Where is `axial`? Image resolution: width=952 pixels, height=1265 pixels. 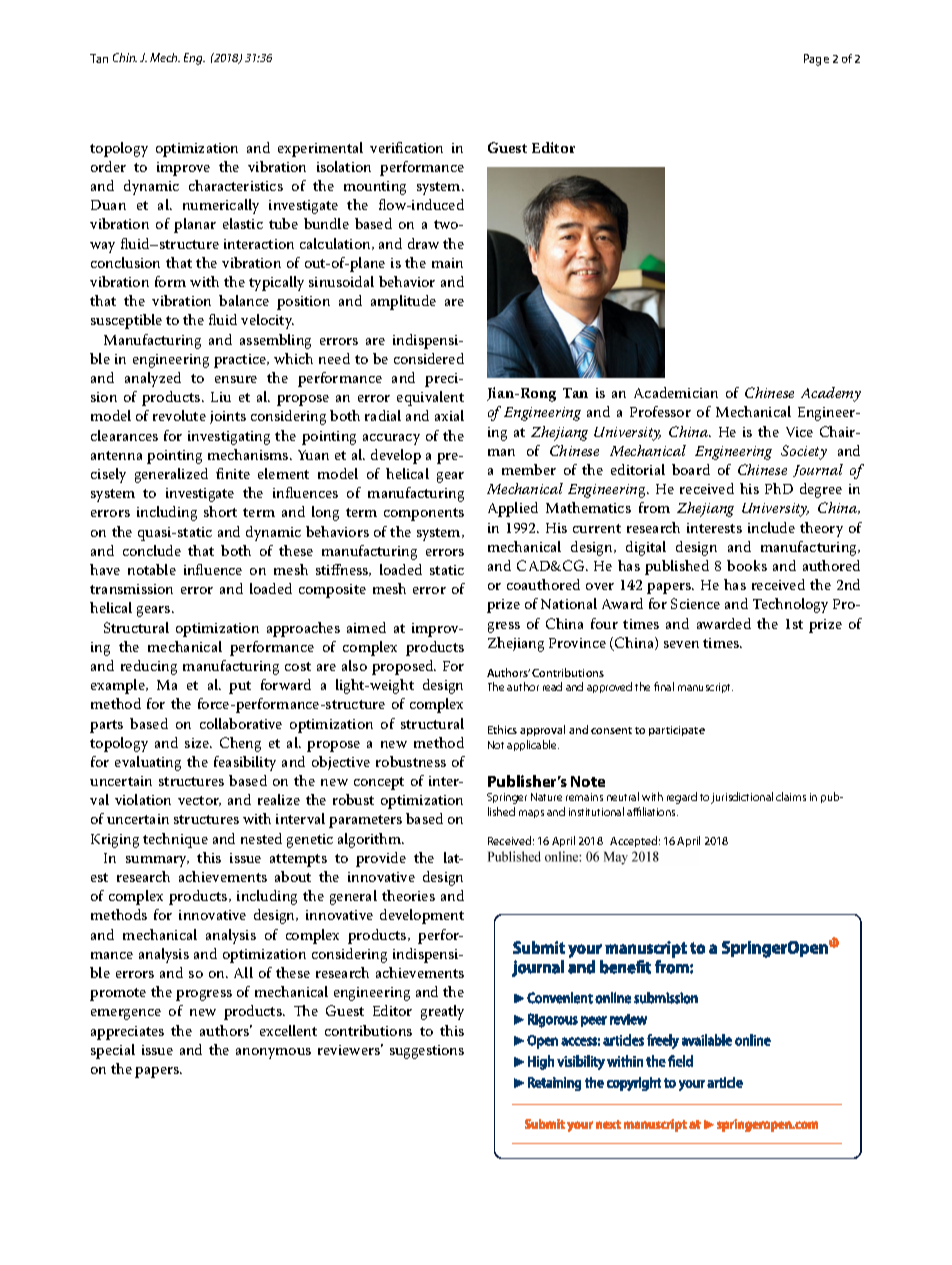 axial is located at coordinates (449, 415).
